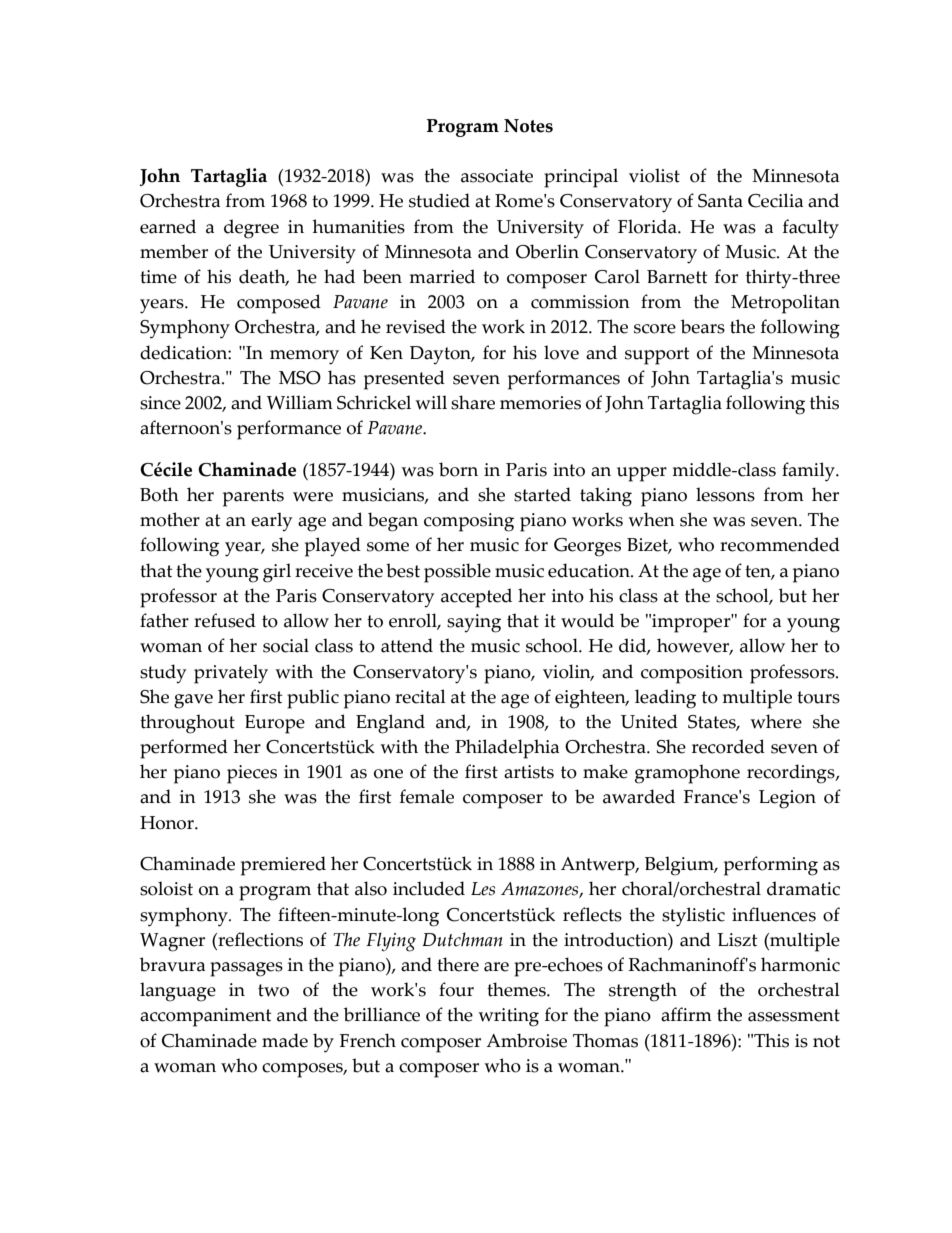  What do you see at coordinates (497, 176) in the screenshot?
I see `associate` at bounding box center [497, 176].
